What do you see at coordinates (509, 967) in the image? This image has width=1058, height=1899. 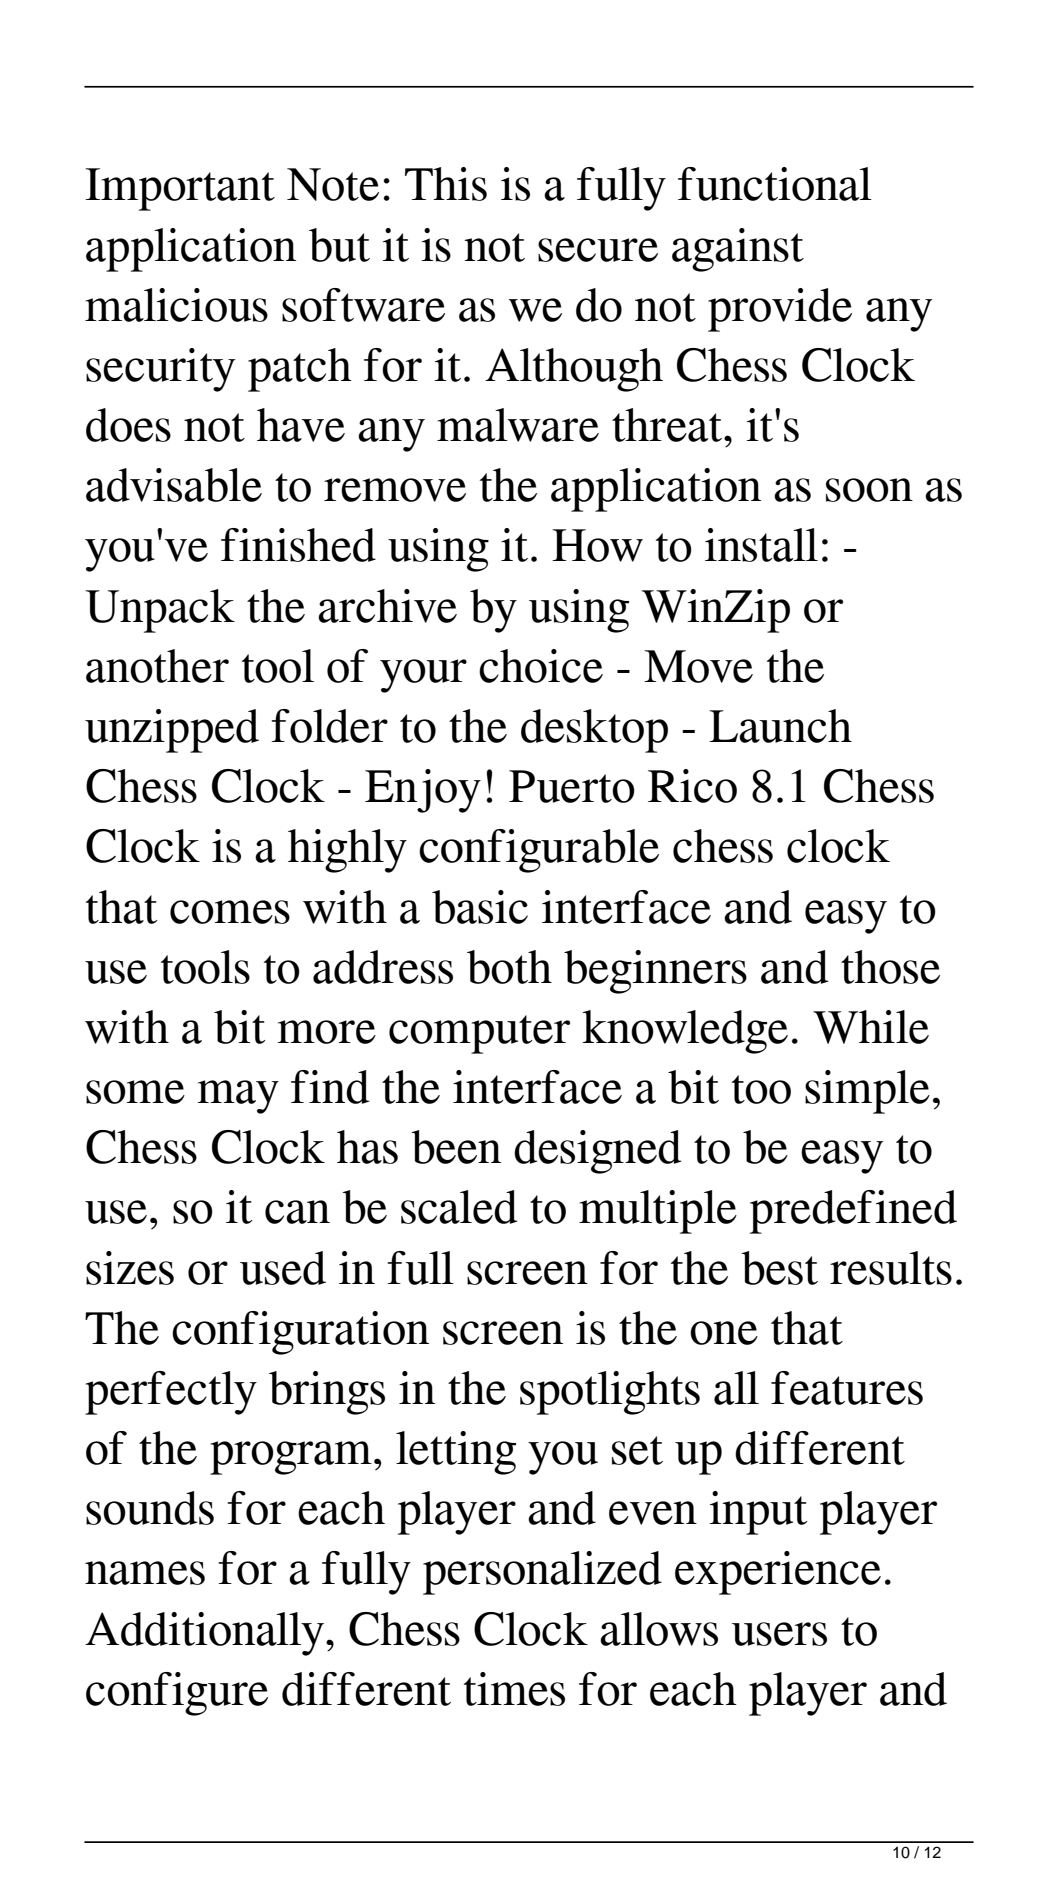 I see `both` at bounding box center [509, 967].
